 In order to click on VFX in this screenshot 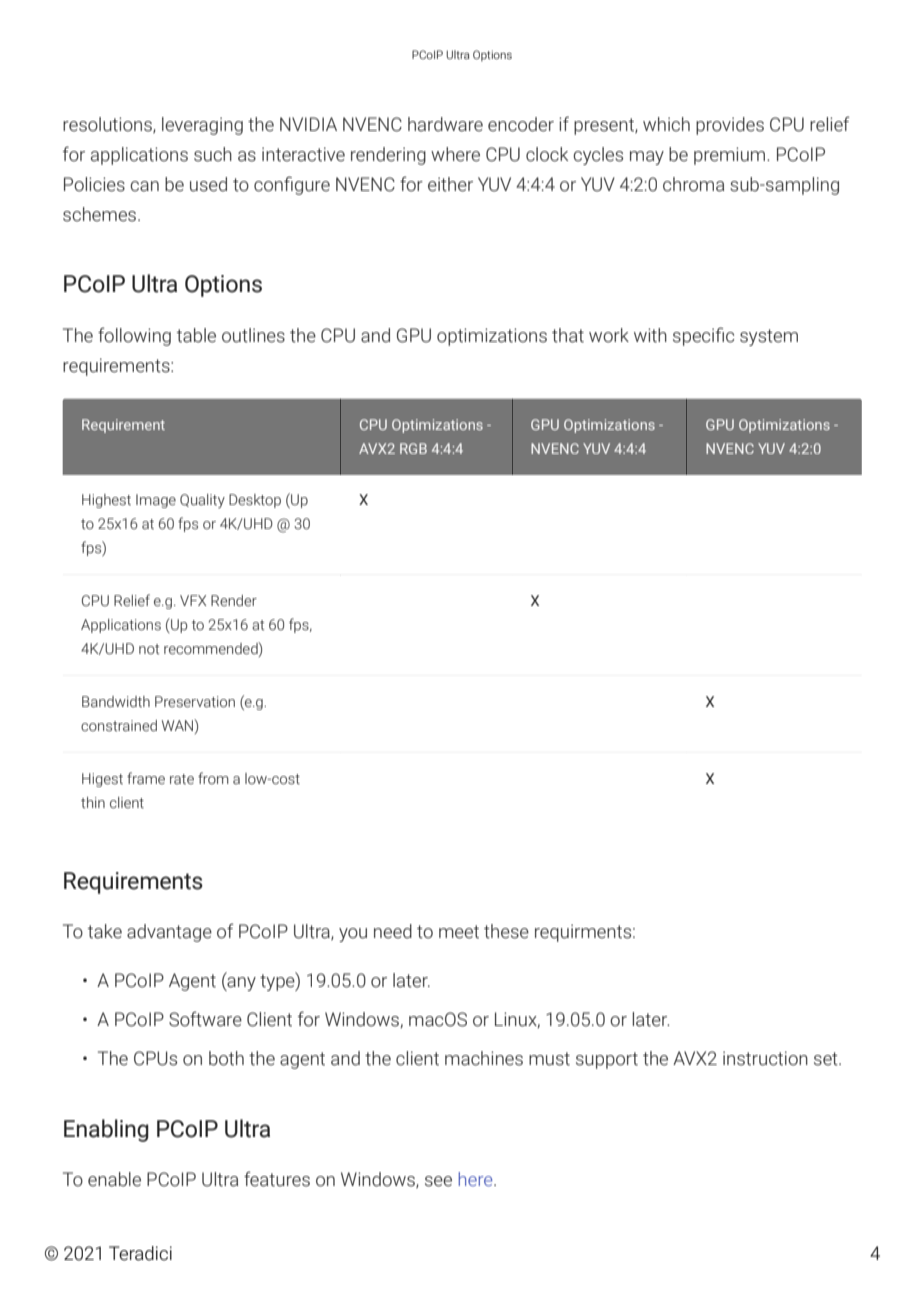, I will do `click(193, 600)`.
